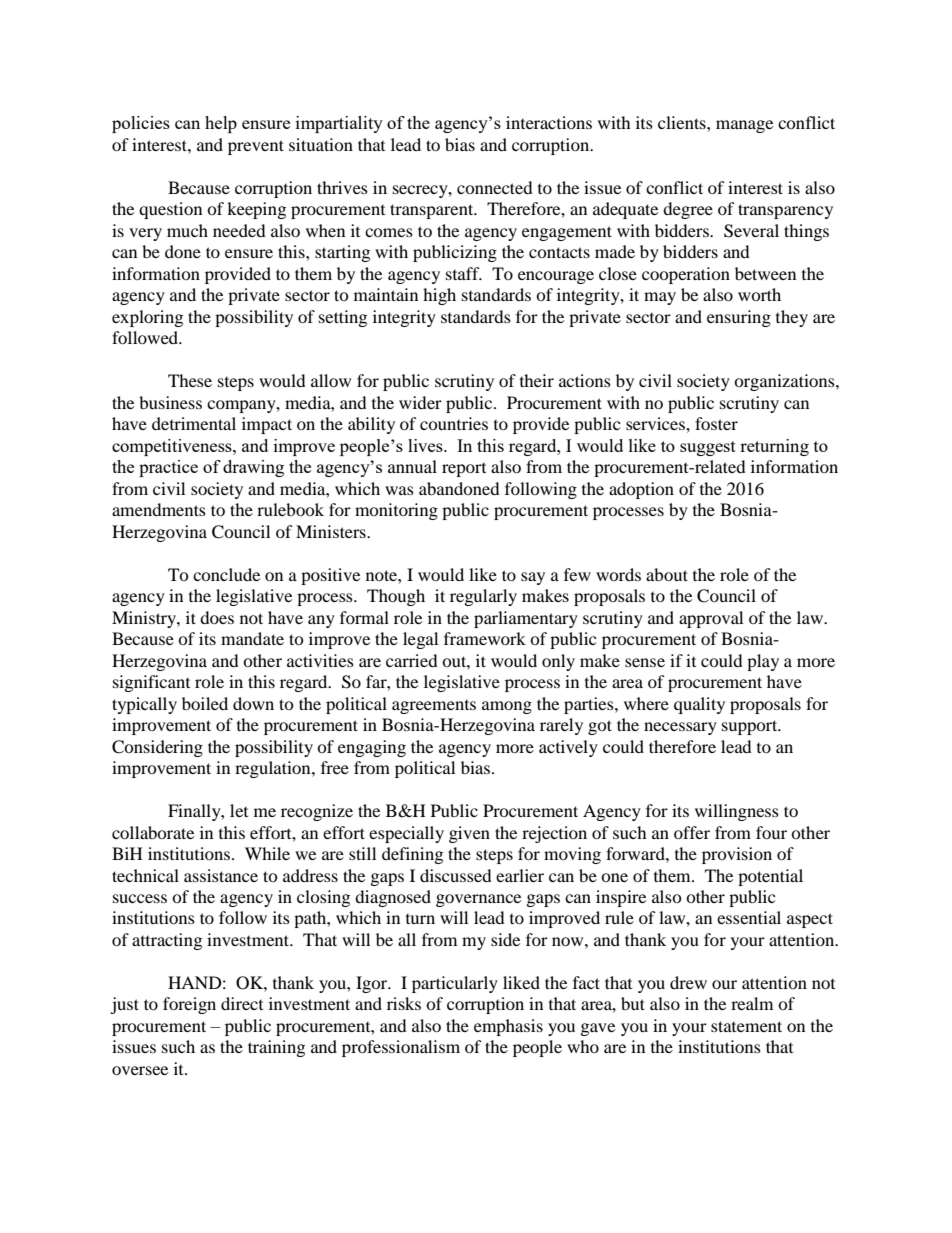  Describe the element at coordinates (495, 187) in the screenshot. I see `connected` at that location.
